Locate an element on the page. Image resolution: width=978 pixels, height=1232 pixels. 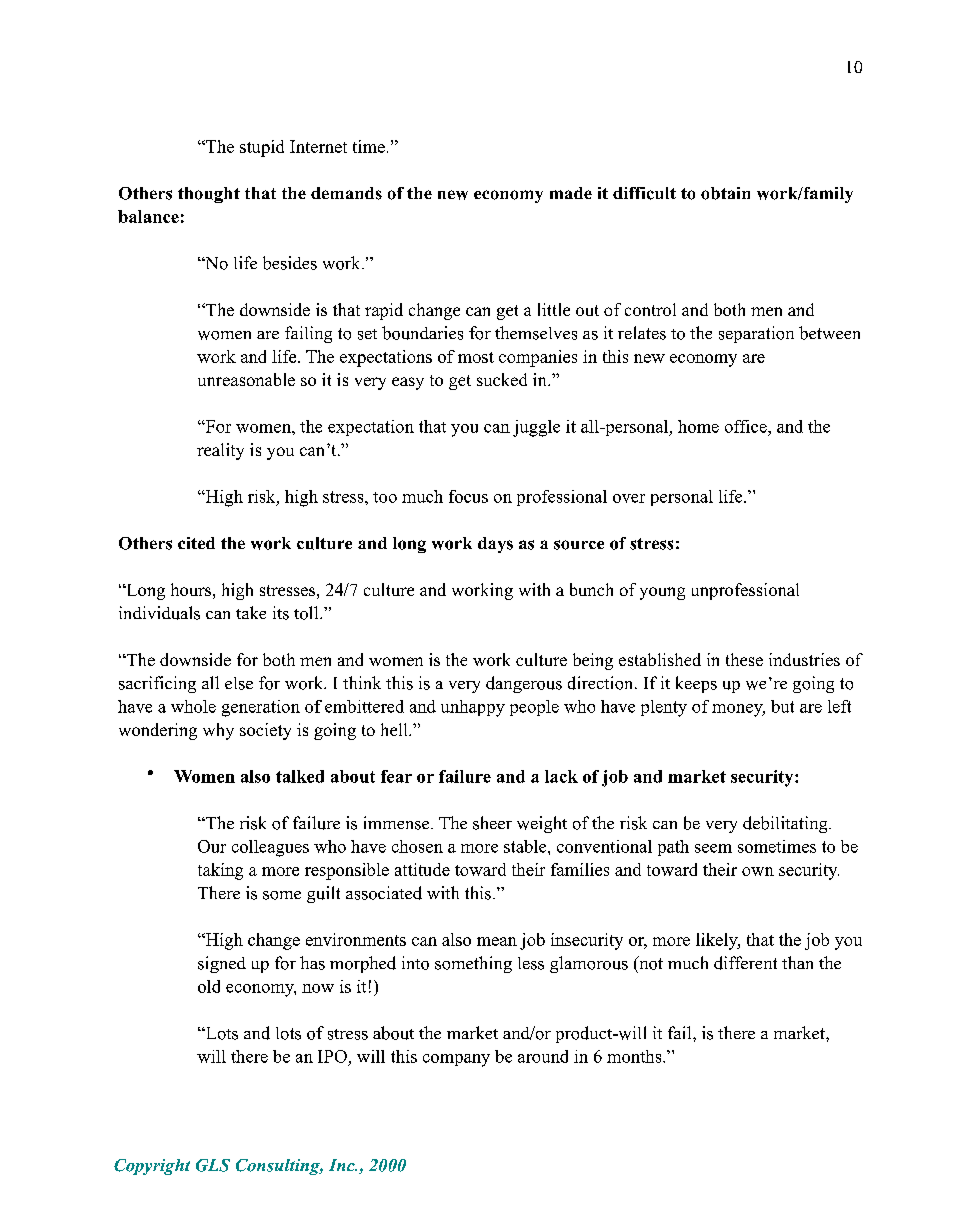
debilitating is located at coordinates (786, 824).
